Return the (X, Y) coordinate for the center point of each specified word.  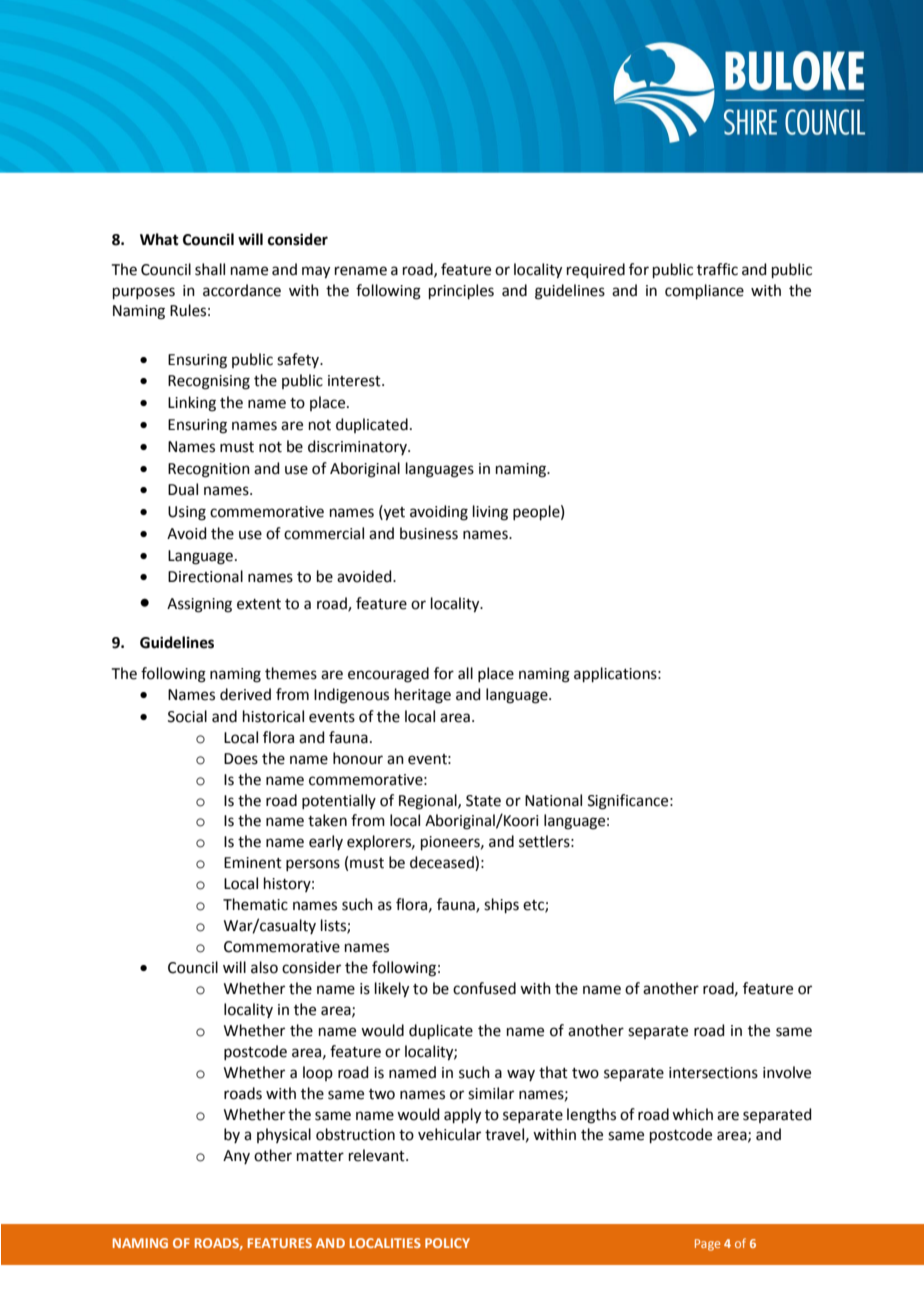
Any (236, 1157)
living (490, 513)
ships (501, 905)
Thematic (255, 904)
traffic (717, 269)
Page (707, 1245)
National (553, 800)
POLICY (447, 1243)
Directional (205, 576)
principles (461, 291)
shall (210, 269)
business (429, 533)
